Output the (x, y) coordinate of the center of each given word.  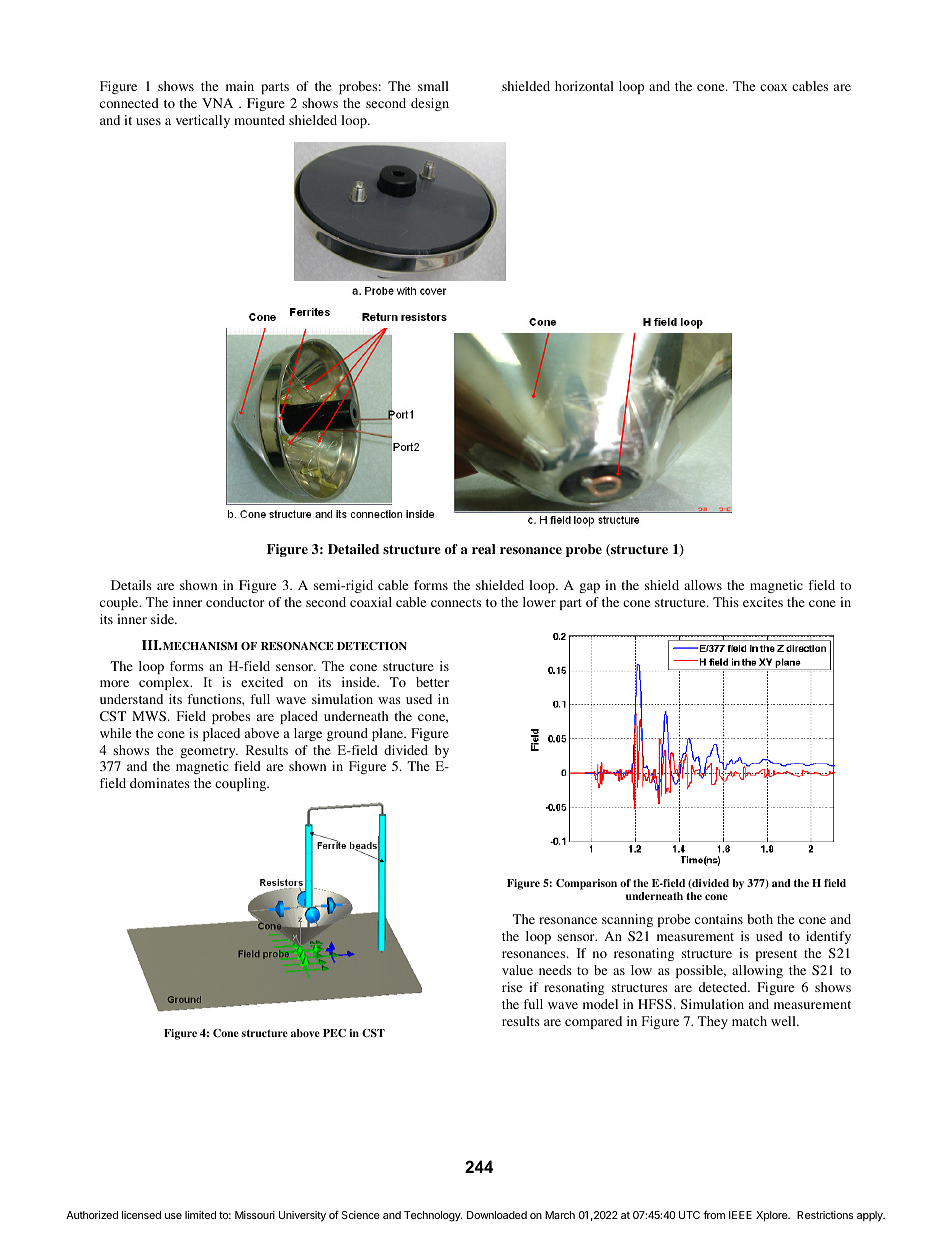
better (432, 682)
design (430, 104)
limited (200, 1215)
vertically (203, 121)
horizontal (584, 86)
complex (165, 683)
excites (763, 602)
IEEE (740, 1215)
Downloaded (497, 1215)
